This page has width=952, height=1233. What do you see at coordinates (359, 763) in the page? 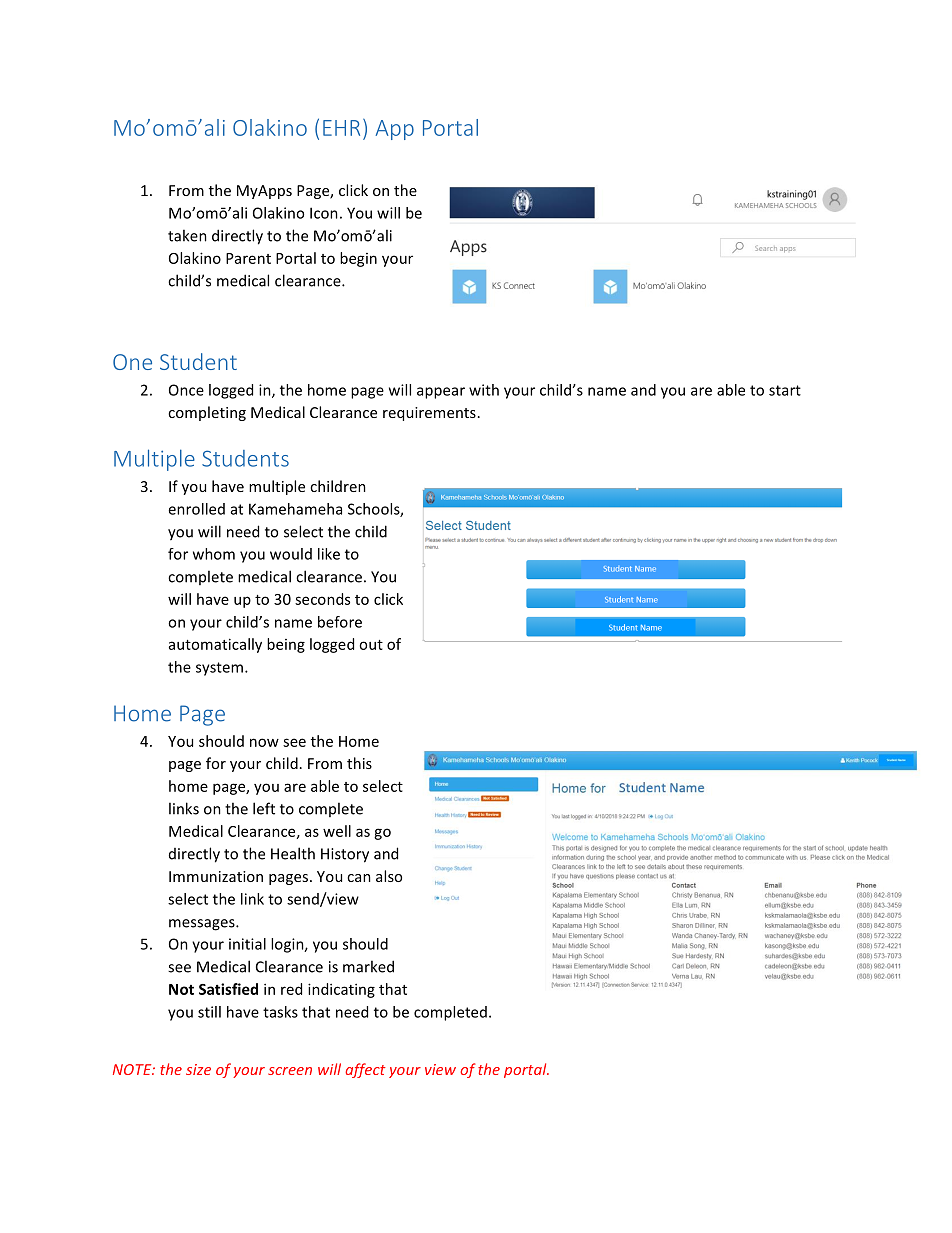
I see `this` at bounding box center [359, 763].
